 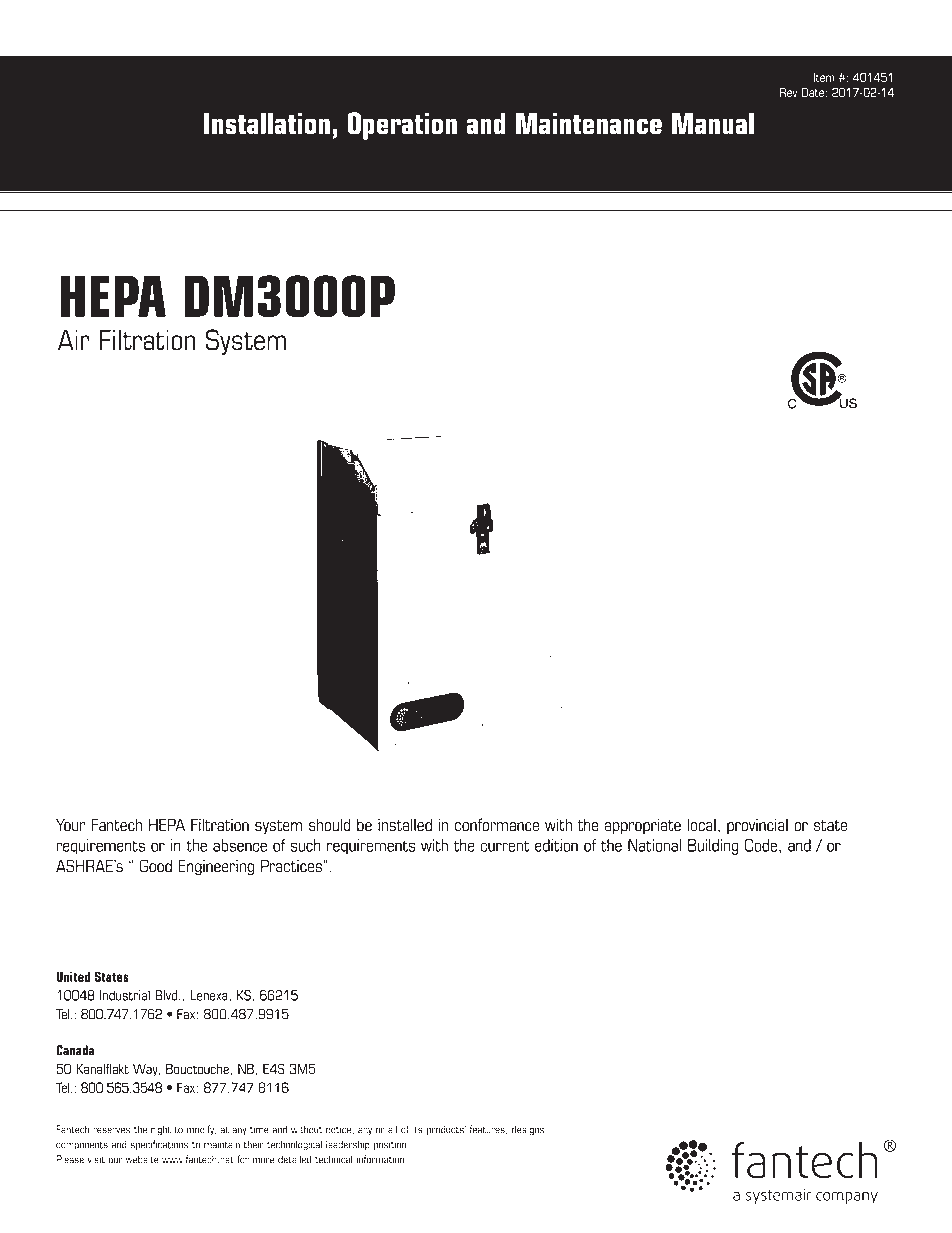 What do you see at coordinates (267, 123) in the image?
I see `Installation` at bounding box center [267, 123].
